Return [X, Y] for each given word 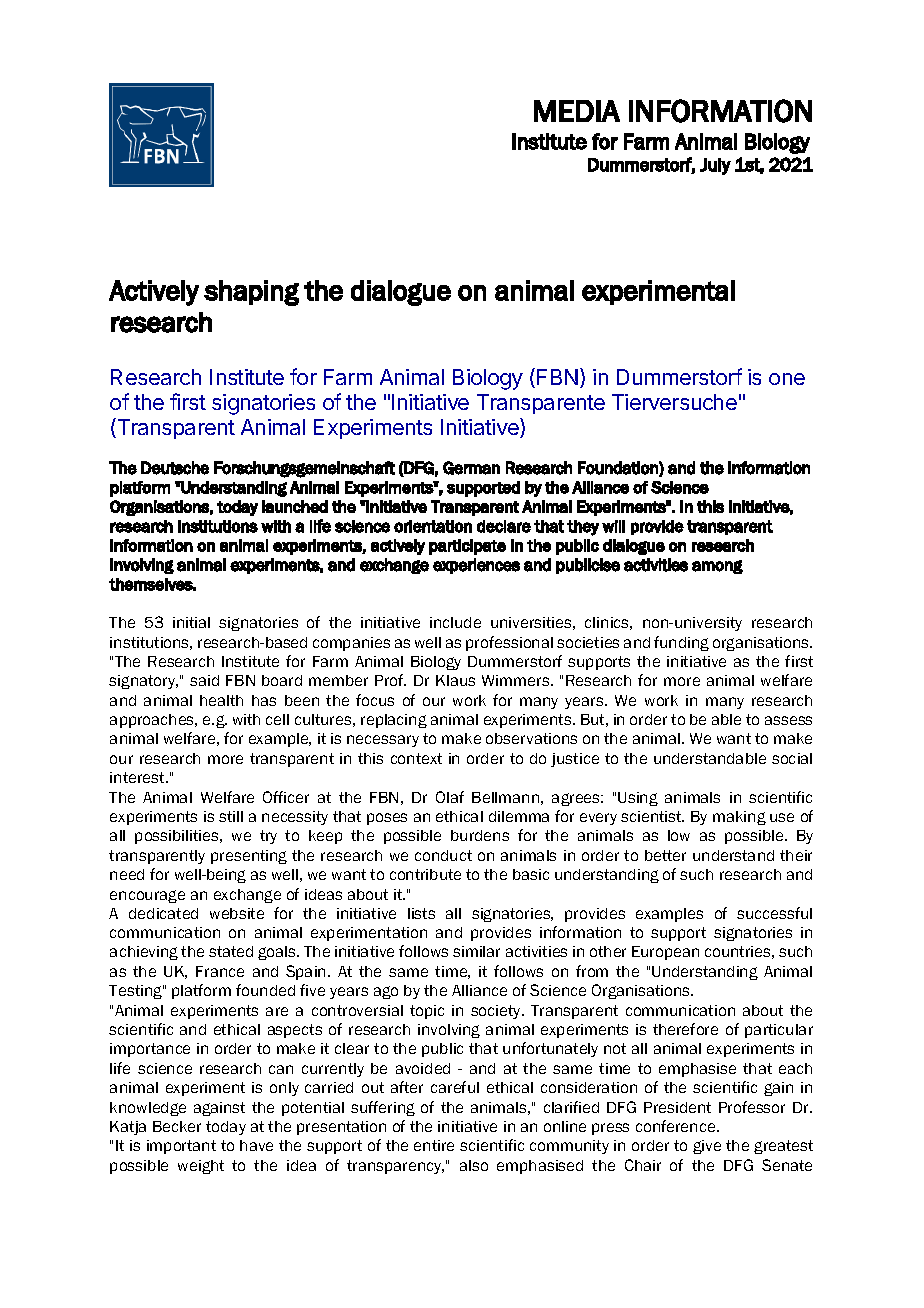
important [181, 1147]
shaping [251, 293]
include [455, 622]
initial [191, 622]
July [715, 166]
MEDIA [577, 111]
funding [681, 643]
